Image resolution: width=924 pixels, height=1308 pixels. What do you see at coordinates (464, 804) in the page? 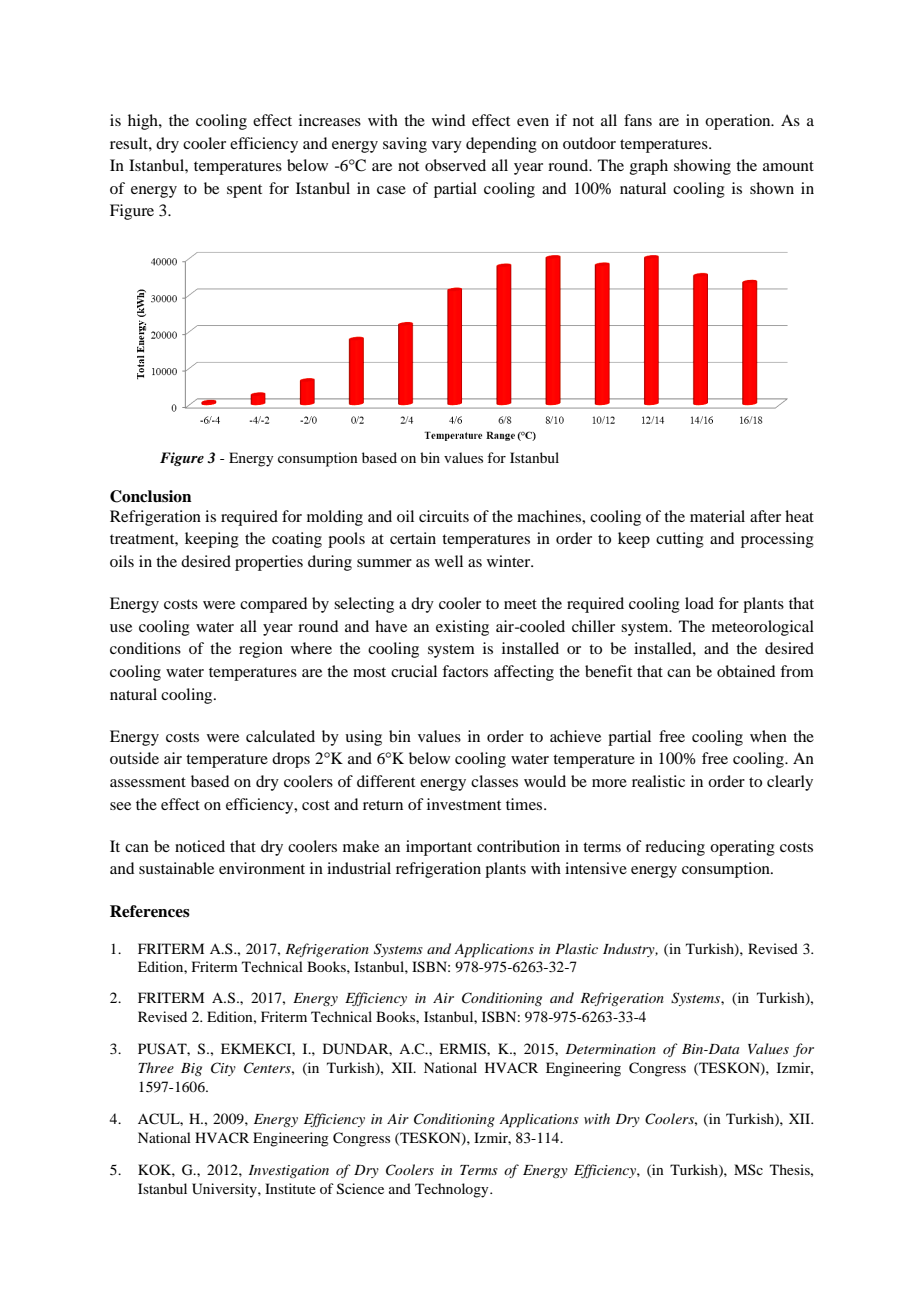
I see `investment` at bounding box center [464, 804].
